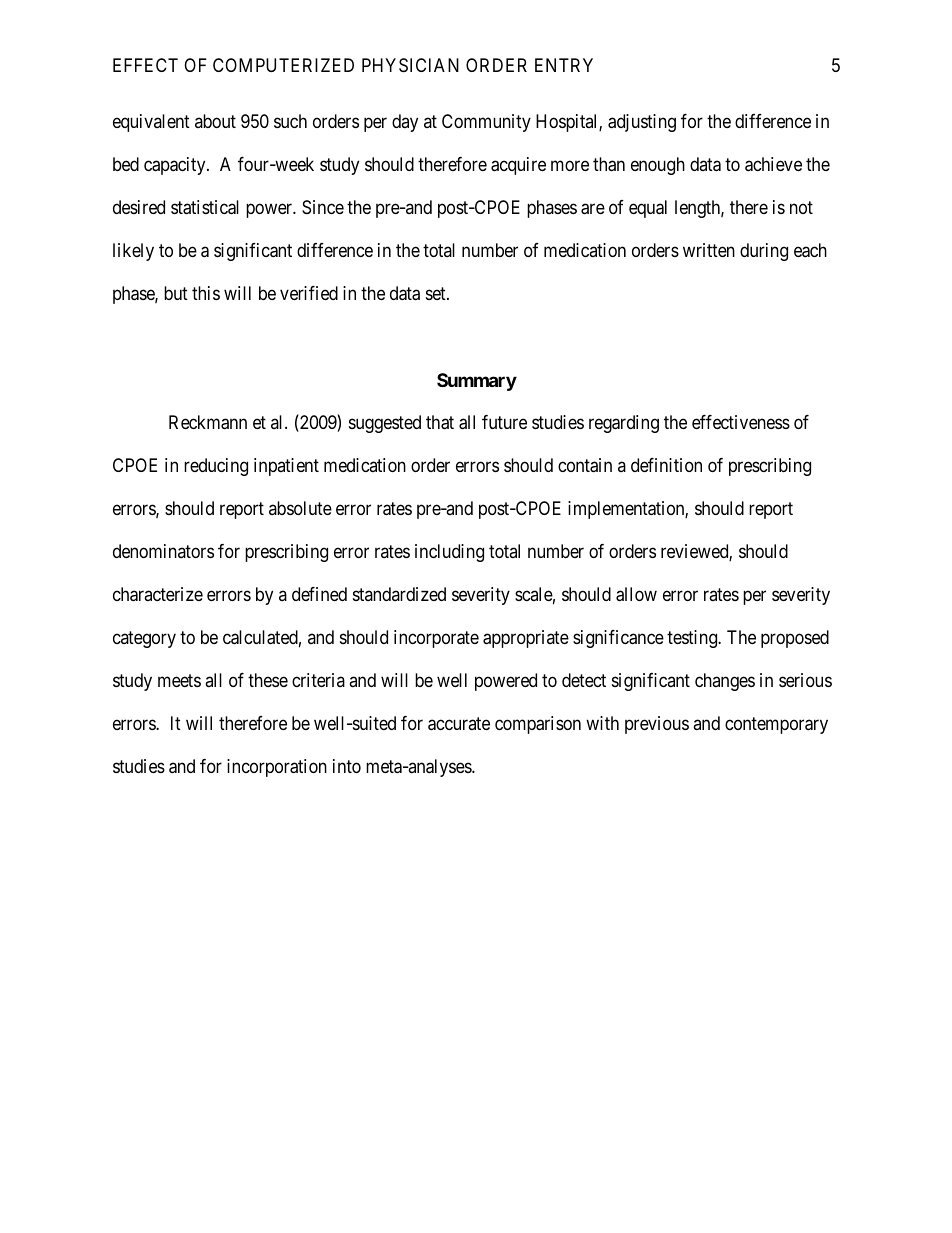 The height and width of the page is (1233, 952). Describe the element at coordinates (518, 166) in the page. I see `acquire` at that location.
